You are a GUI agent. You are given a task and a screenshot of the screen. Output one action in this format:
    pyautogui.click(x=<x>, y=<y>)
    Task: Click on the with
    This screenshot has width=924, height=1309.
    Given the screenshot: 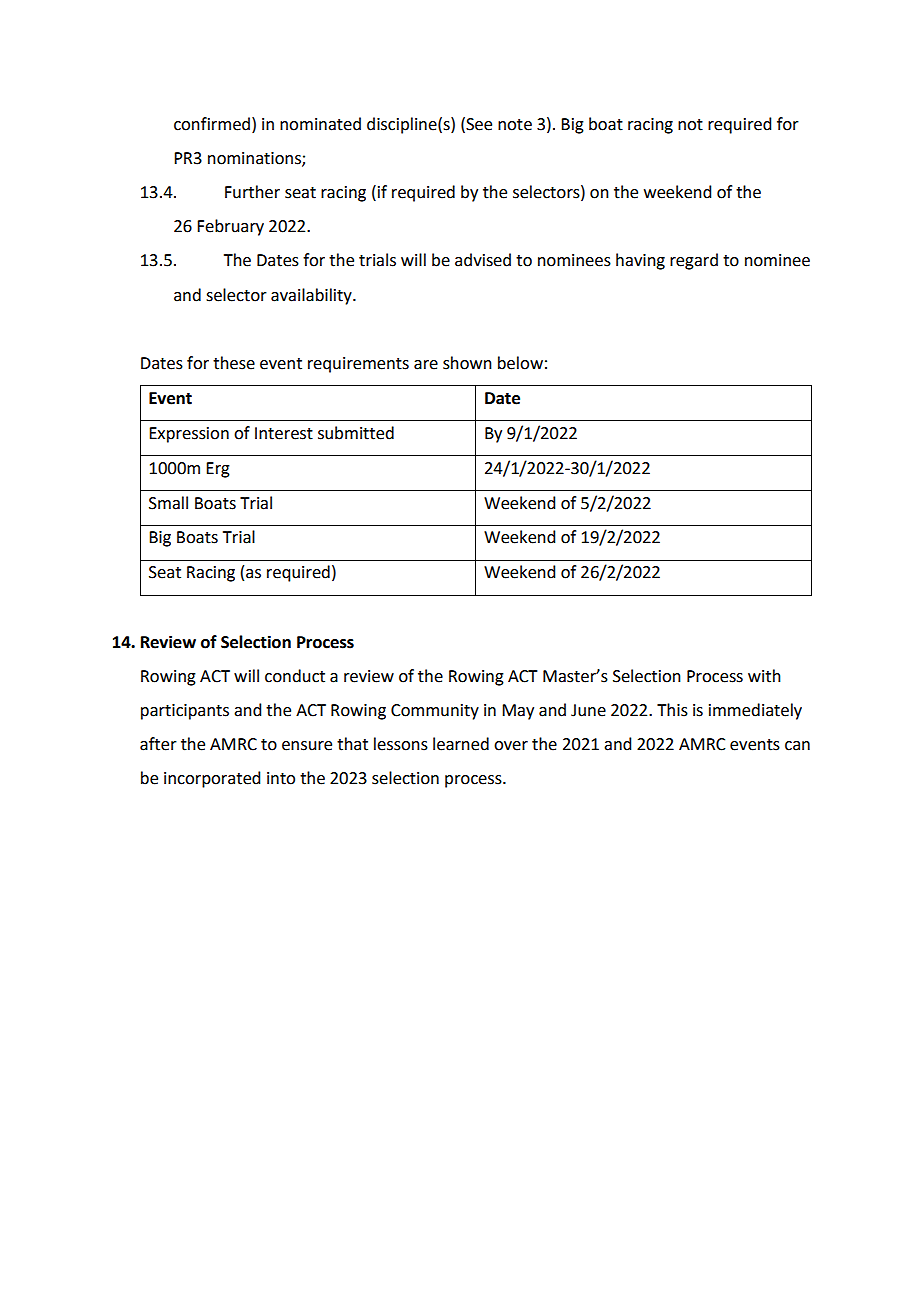 What is the action you would take?
    pyautogui.click(x=764, y=676)
